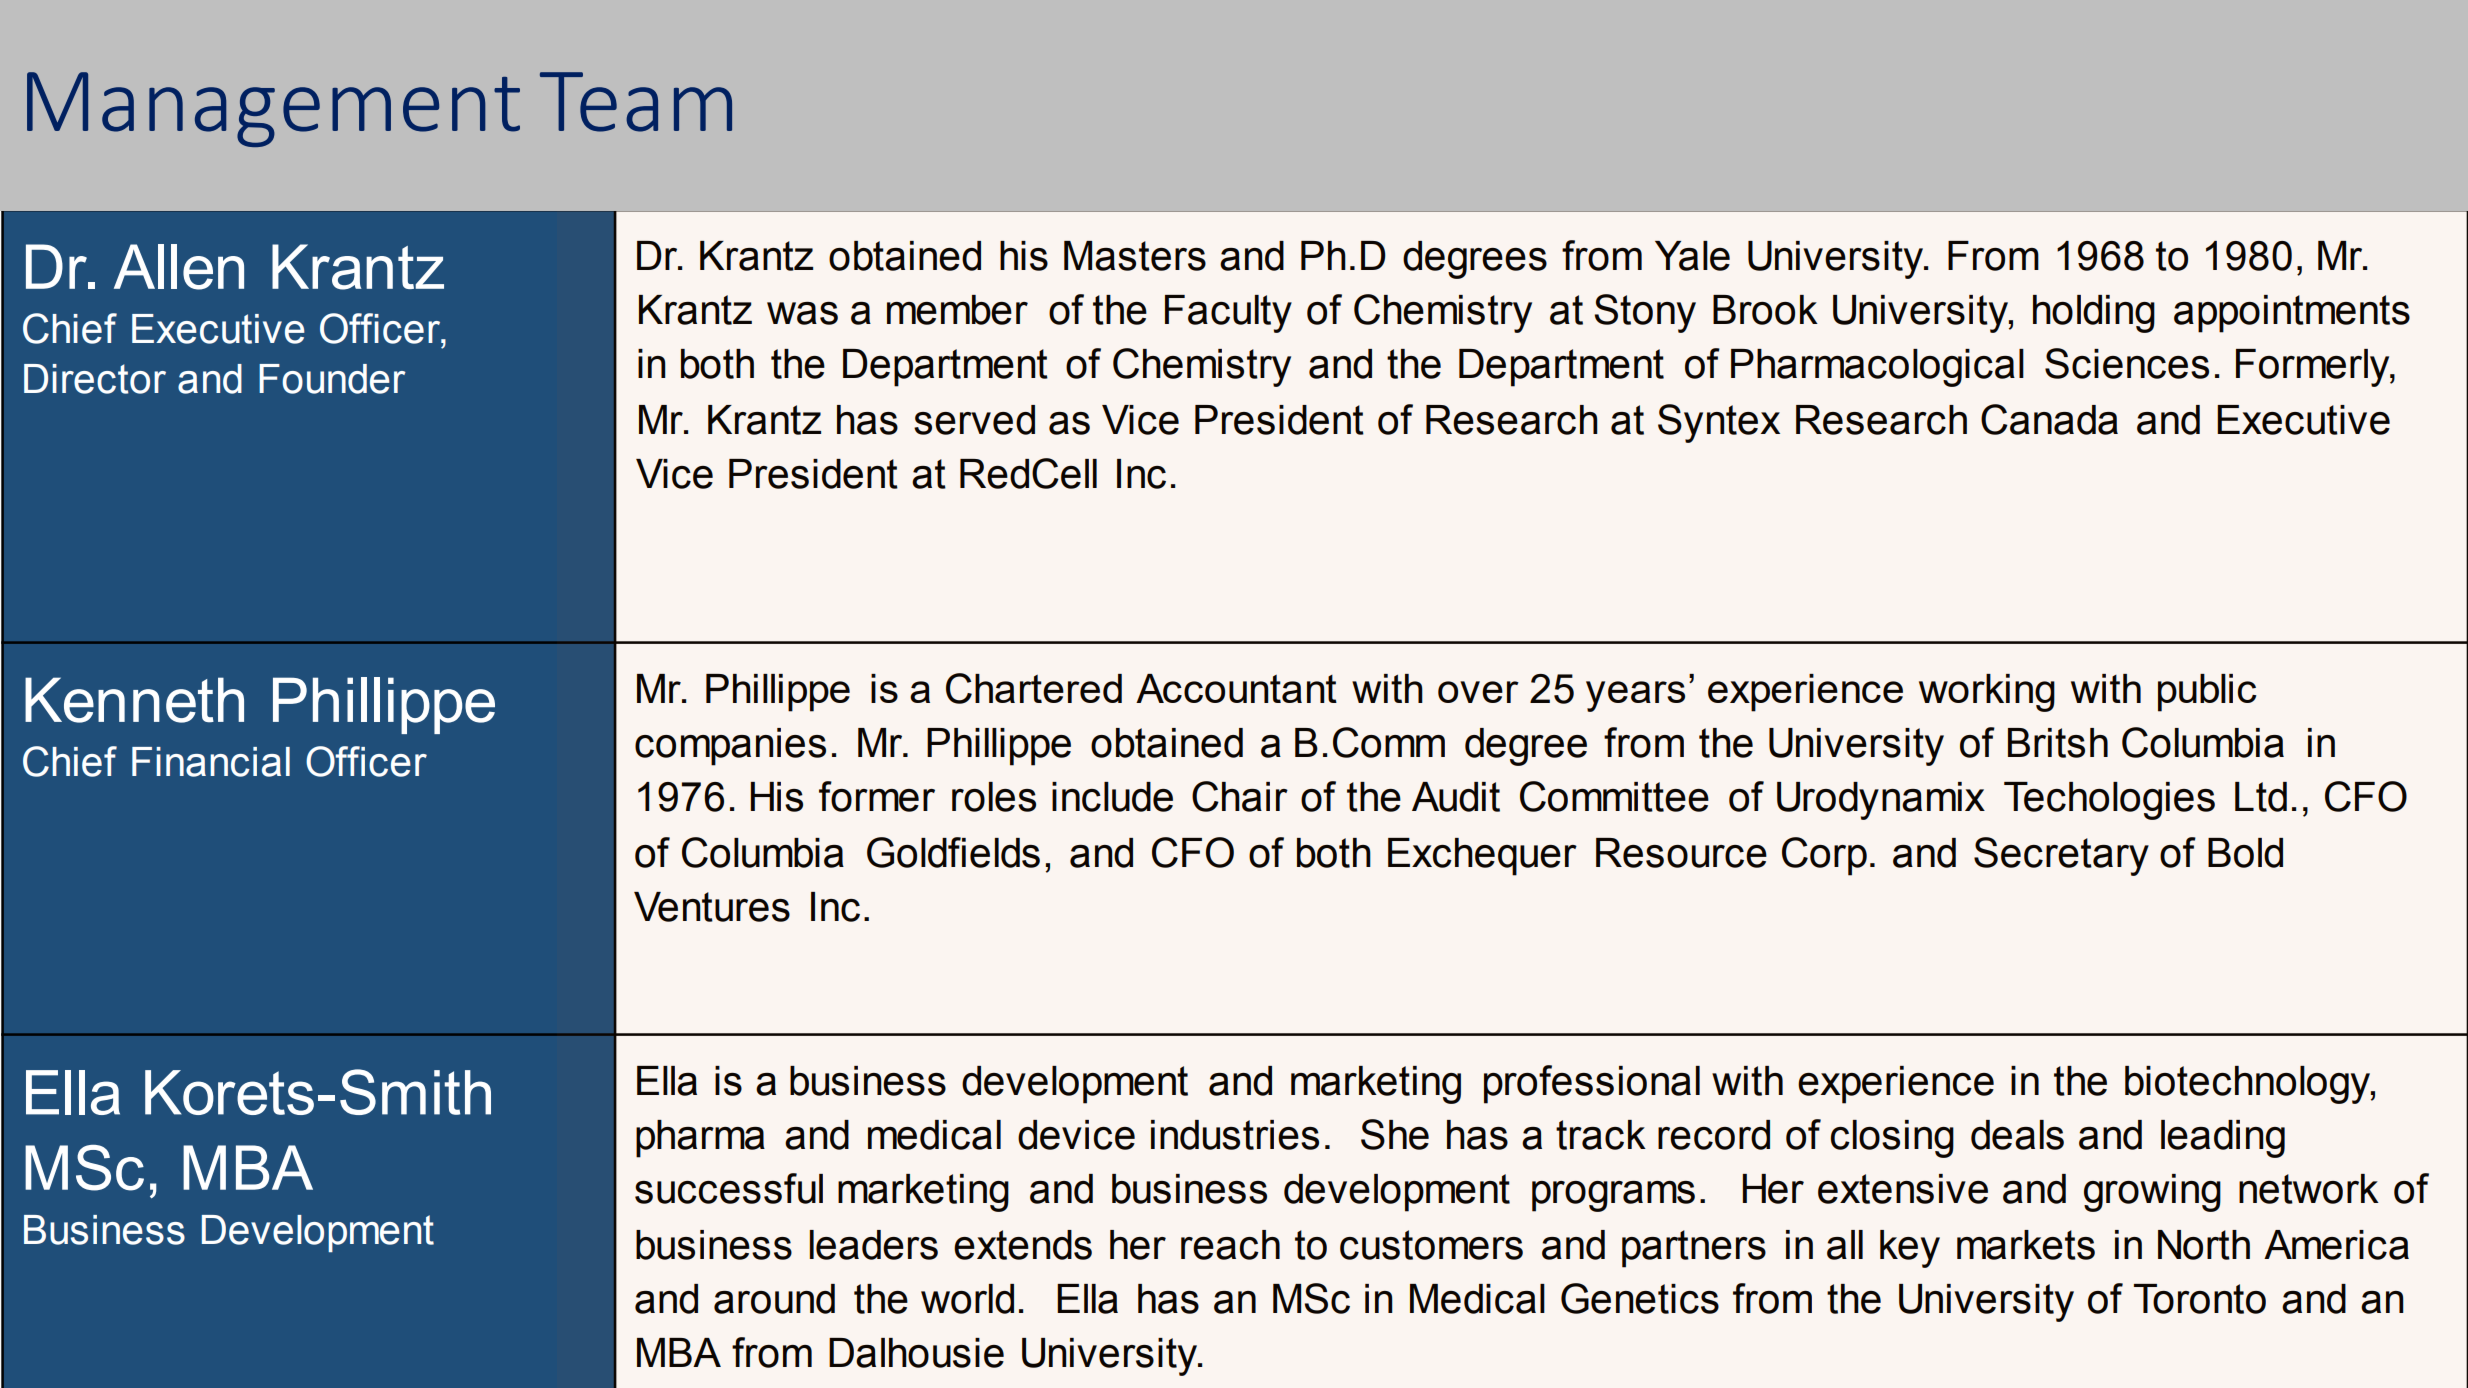 The height and width of the page is (1388, 2468). I want to click on Masters, so click(1135, 256).
